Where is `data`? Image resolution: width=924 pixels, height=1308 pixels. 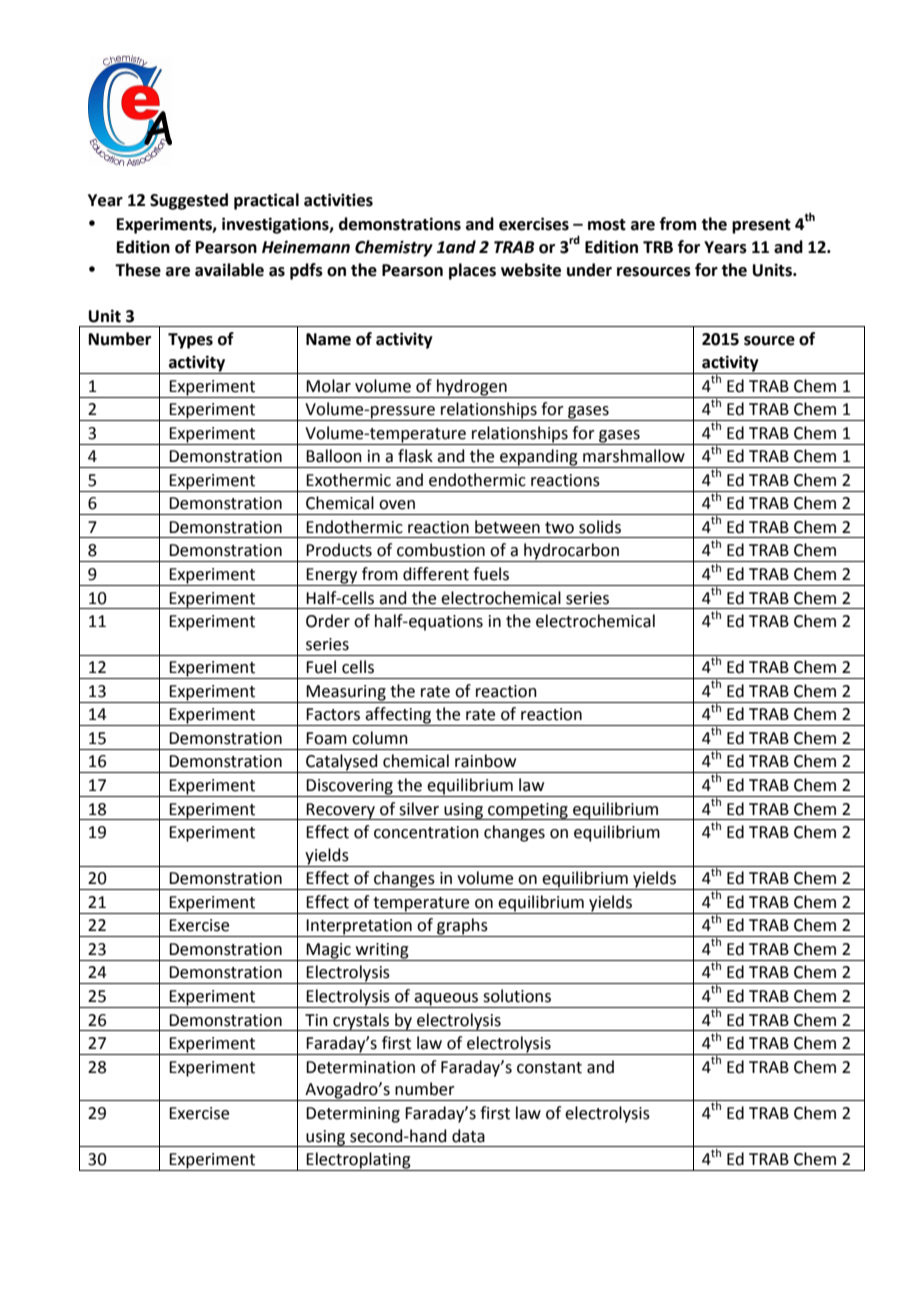
data is located at coordinates (468, 1136).
